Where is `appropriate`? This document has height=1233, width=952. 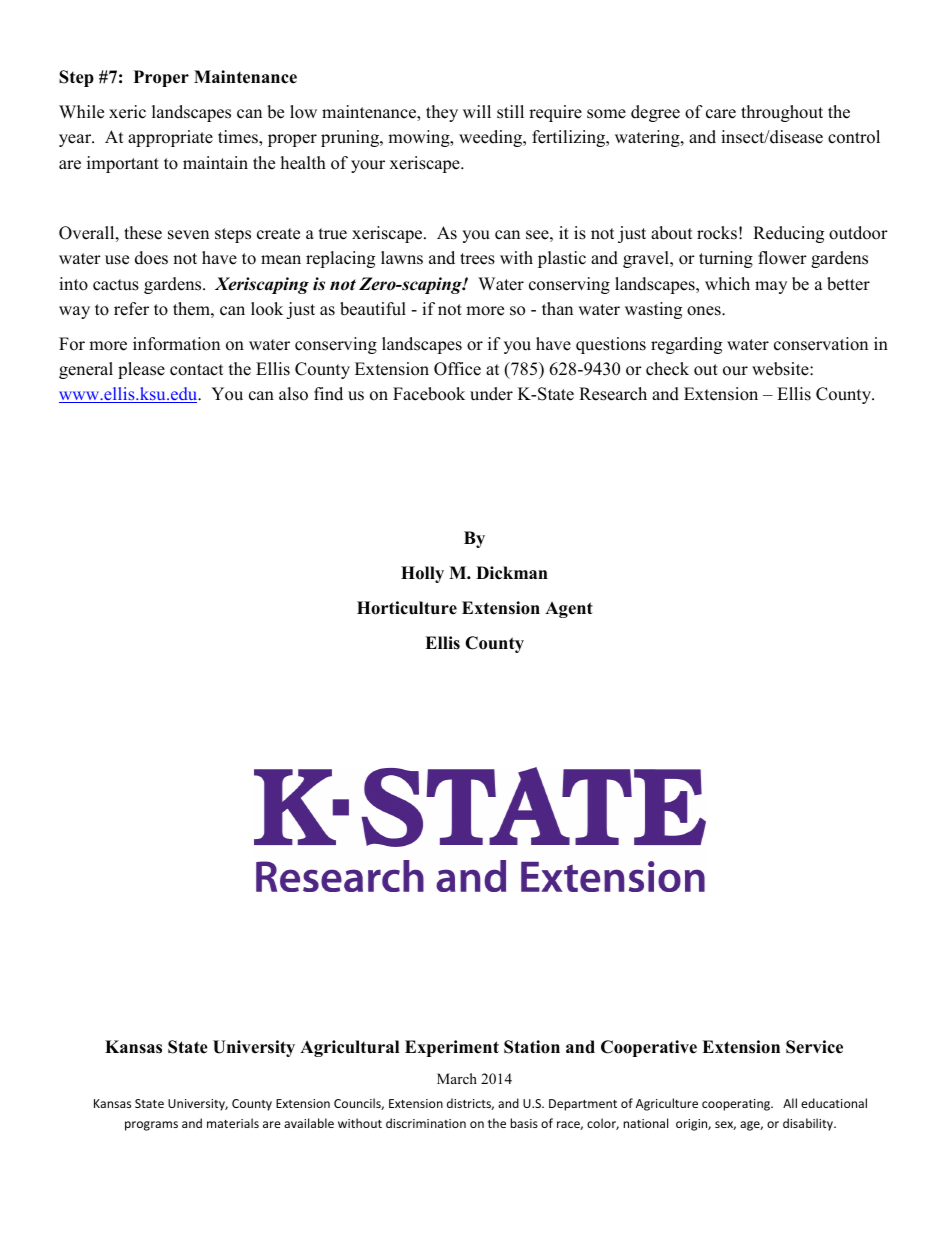 appropriate is located at coordinates (170, 138).
